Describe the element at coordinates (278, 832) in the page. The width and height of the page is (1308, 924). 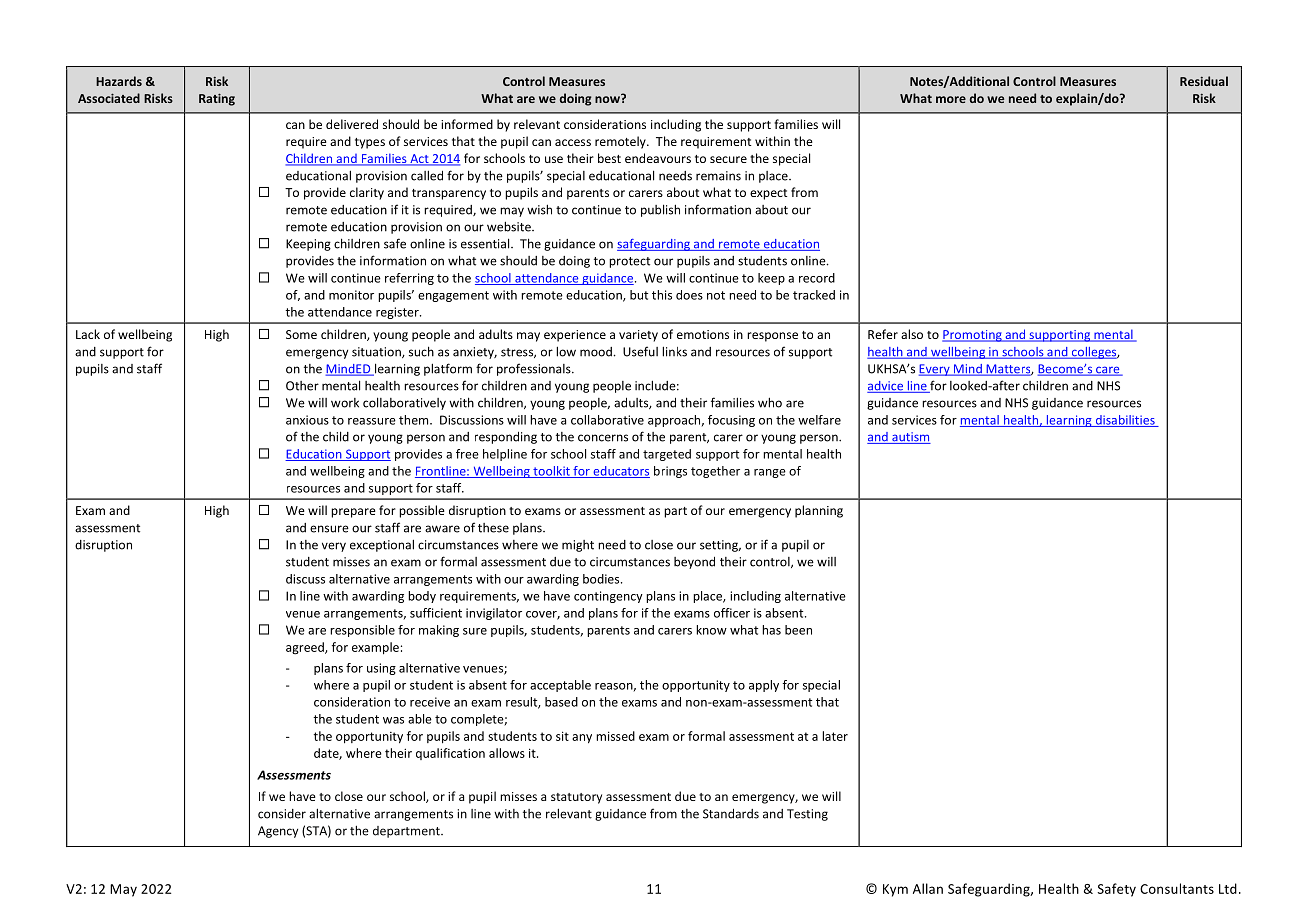
I see `Agency` at that location.
